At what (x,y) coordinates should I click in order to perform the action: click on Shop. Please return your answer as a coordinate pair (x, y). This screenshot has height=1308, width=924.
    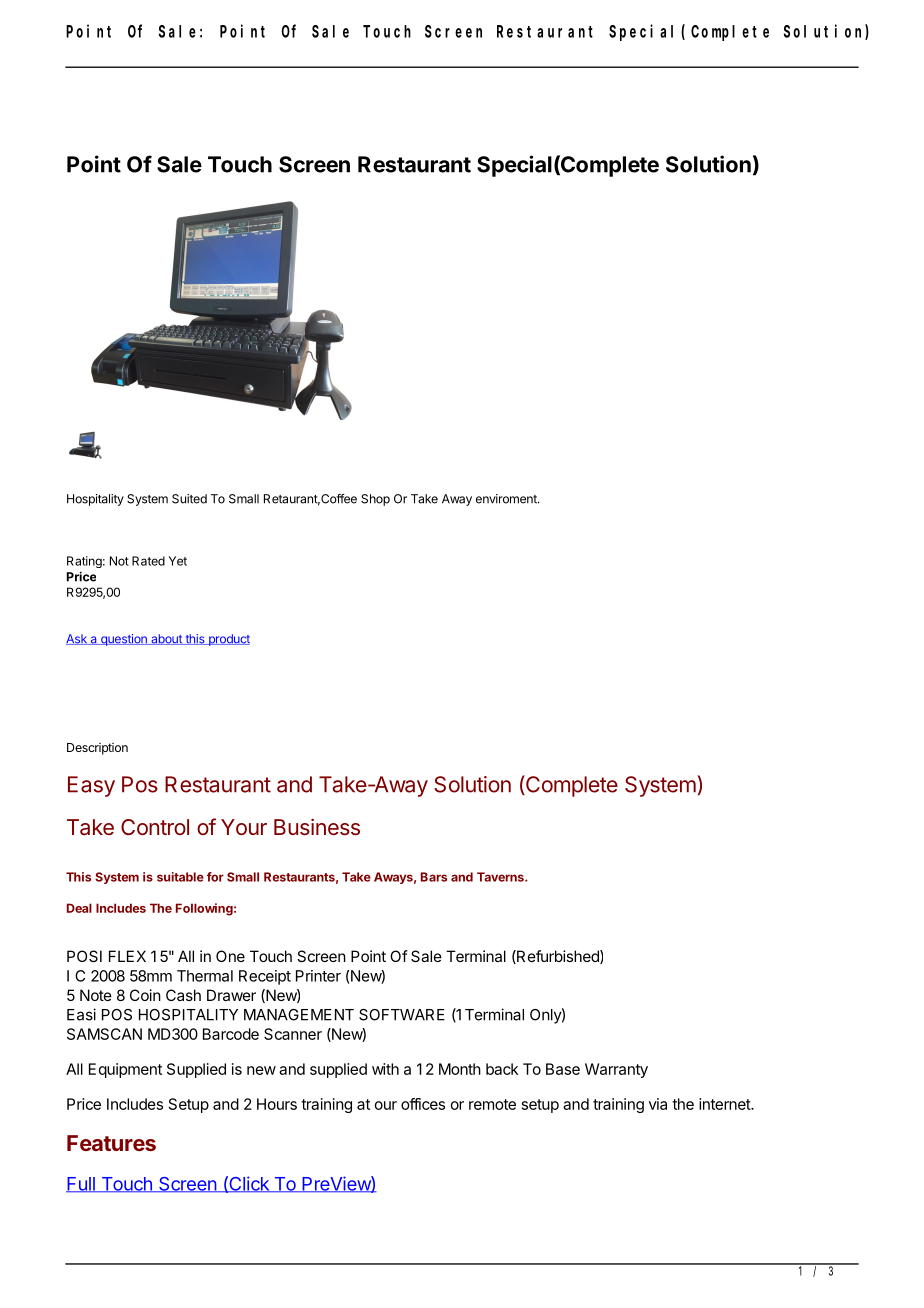
    Looking at the image, I should click on (375, 500).
